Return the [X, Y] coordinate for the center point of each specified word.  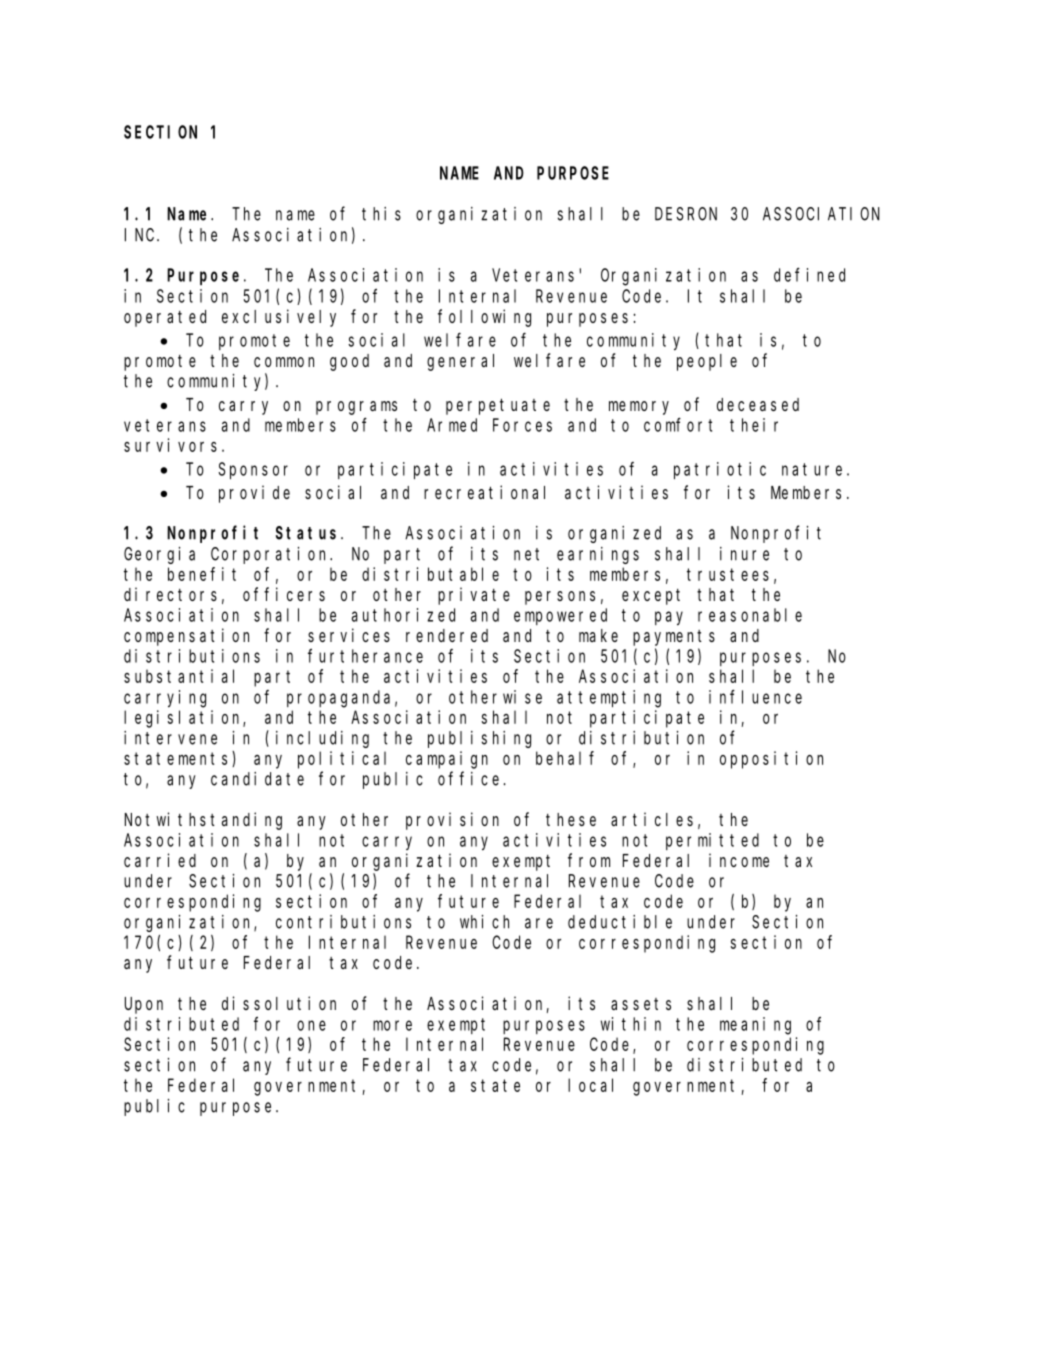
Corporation [271, 555]
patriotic [720, 470]
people [707, 362]
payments [674, 638]
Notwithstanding [203, 821]
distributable [430, 574]
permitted [712, 841]
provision [452, 821]
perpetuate [498, 406]
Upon [144, 1005]
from [589, 860]
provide [254, 494]
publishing [479, 739]
